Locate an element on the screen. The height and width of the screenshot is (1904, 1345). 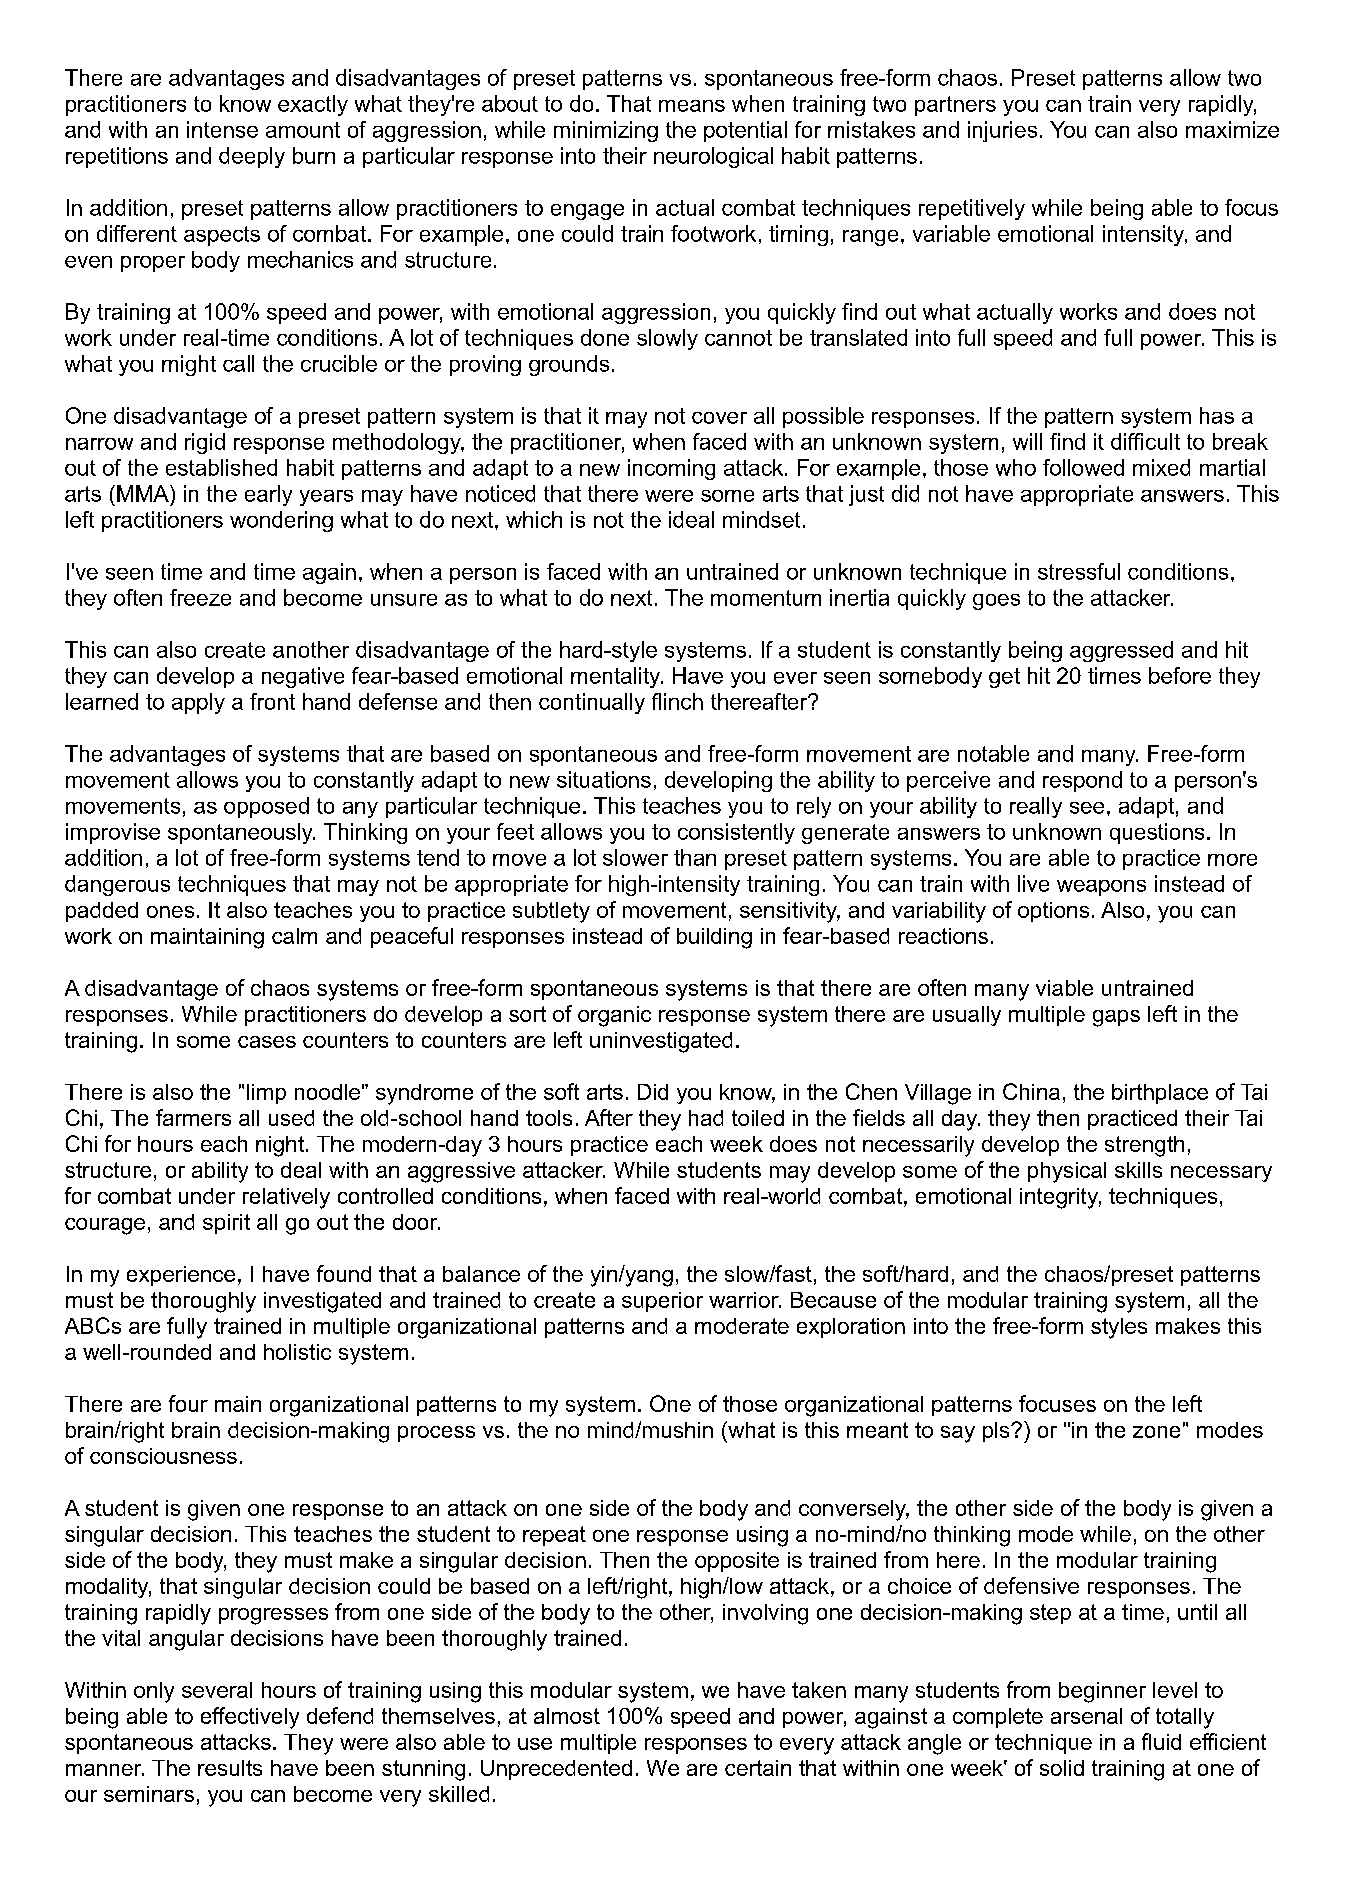
spirit is located at coordinates (226, 1224).
